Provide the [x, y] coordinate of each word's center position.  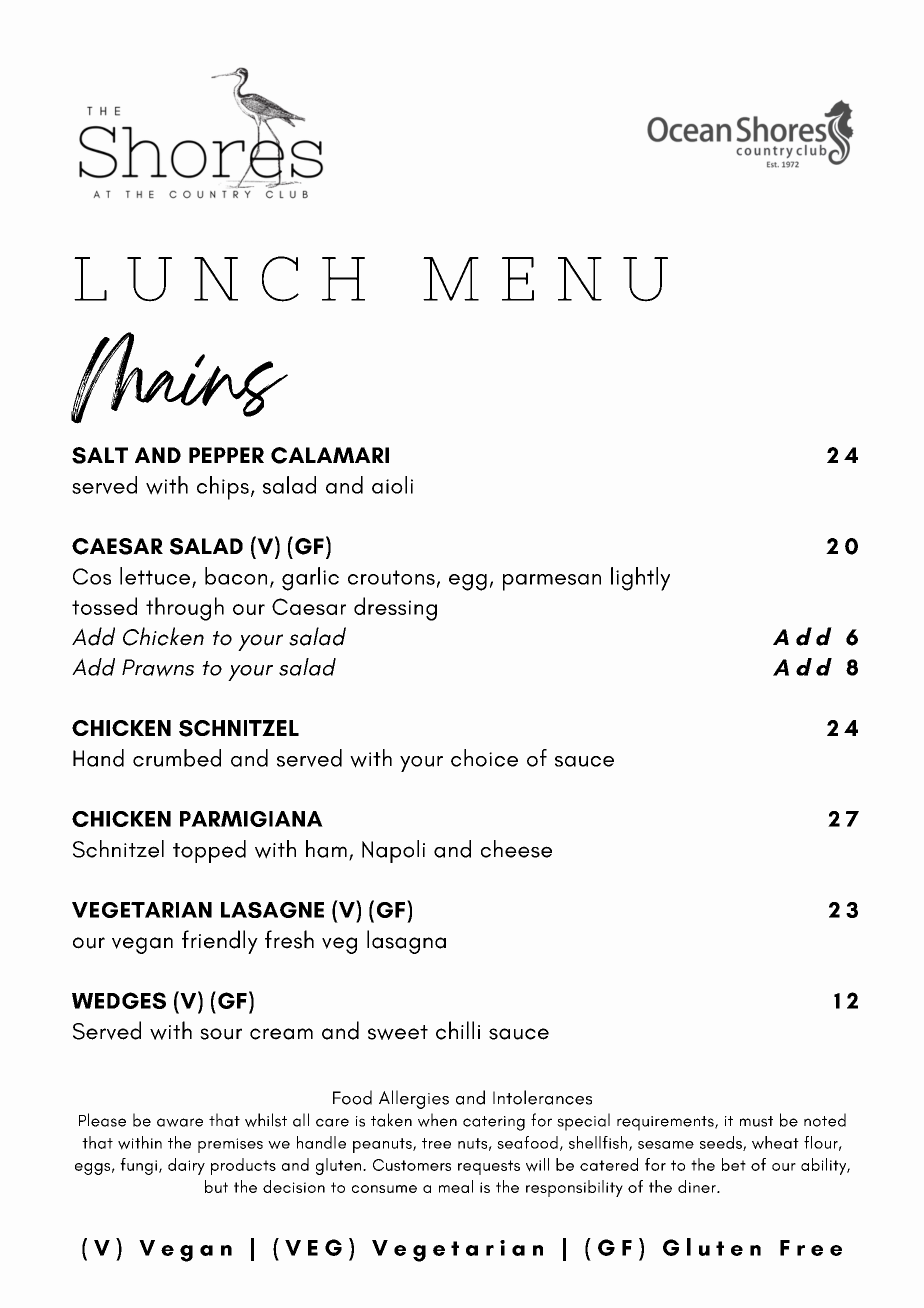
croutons [391, 577]
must [756, 1121]
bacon [236, 576]
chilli [458, 1030]
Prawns [158, 668]
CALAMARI [330, 455]
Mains [179, 378]
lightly [640, 579]
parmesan [552, 582]
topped [209, 851]
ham [326, 849]
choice [484, 758]
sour [221, 1034]
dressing [395, 609]
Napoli [393, 851]
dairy [186, 1166]
